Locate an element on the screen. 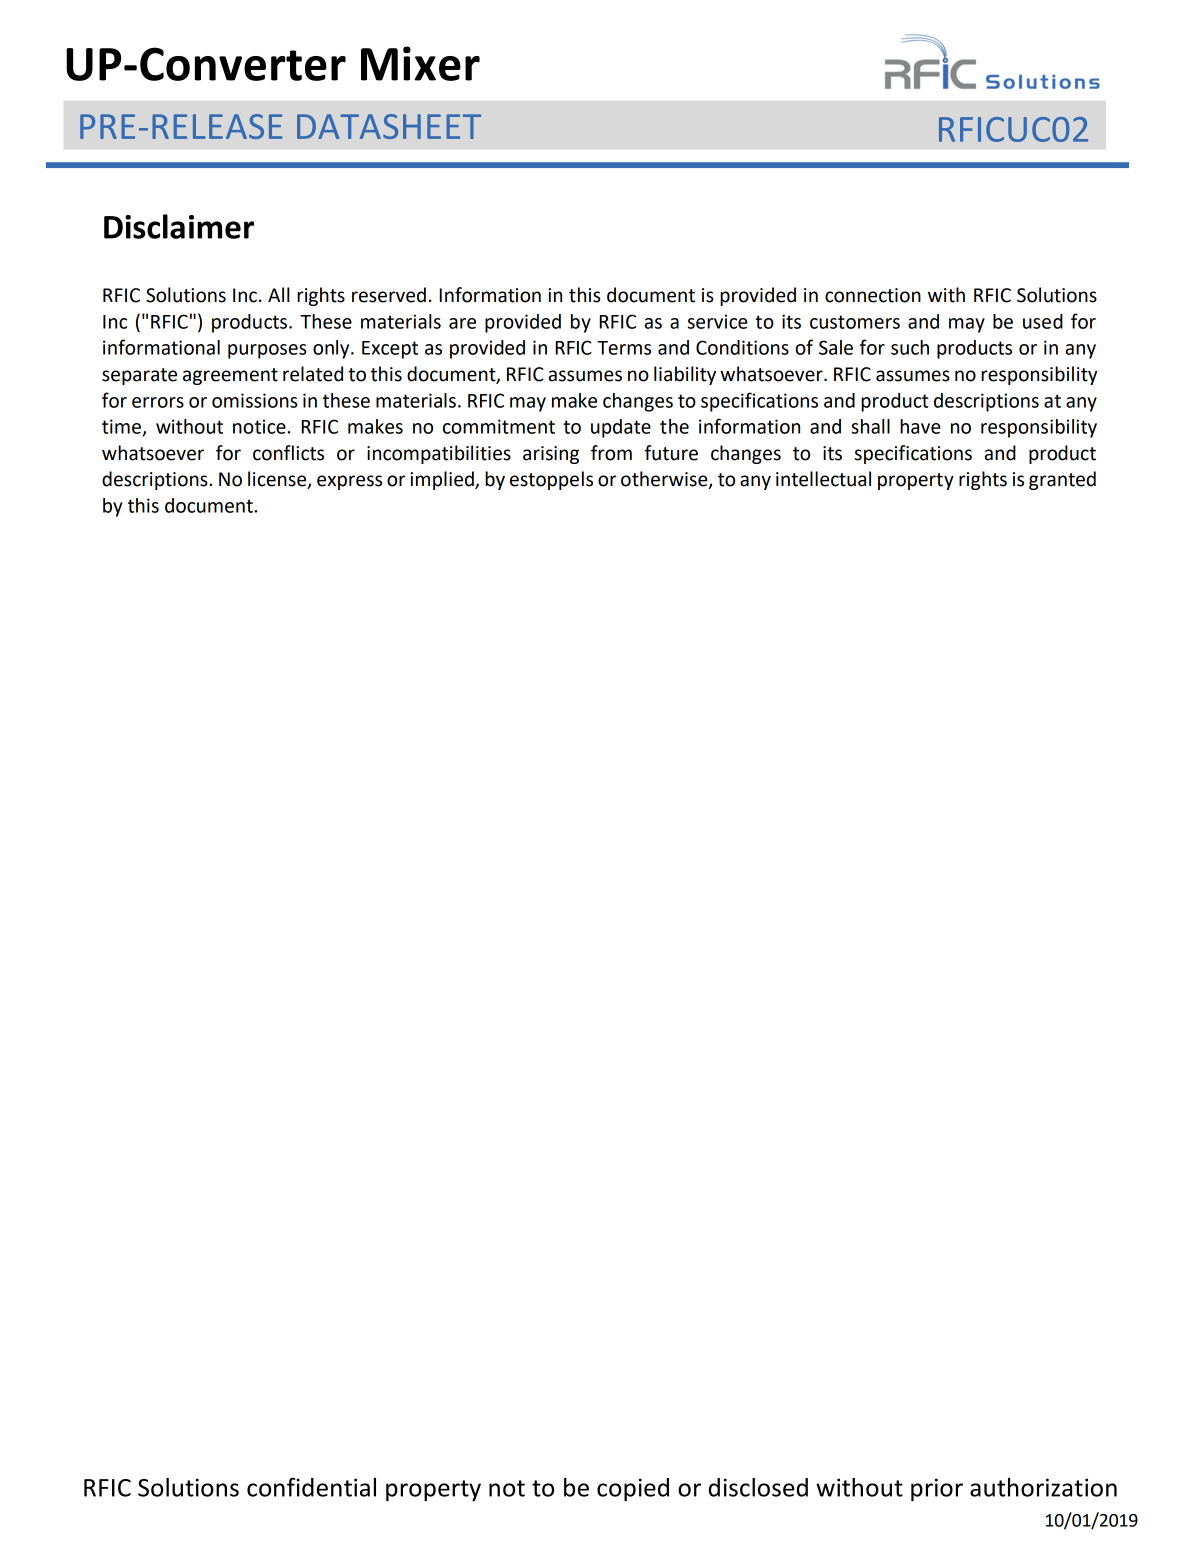 The height and width of the screenshot is (1548, 1196). Mixer is located at coordinates (420, 63).
